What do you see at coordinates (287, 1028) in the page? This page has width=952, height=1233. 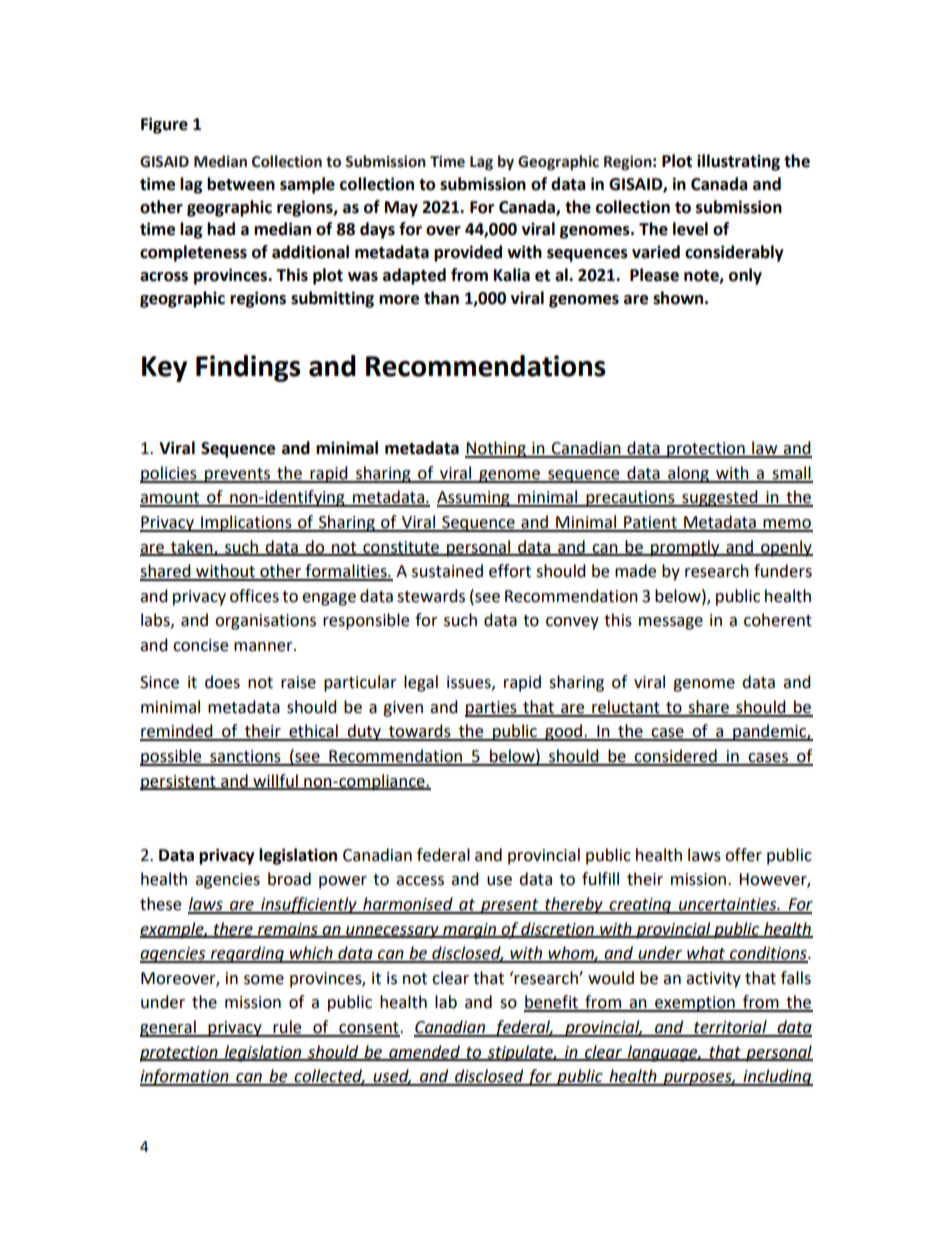 I see `rule` at bounding box center [287, 1028].
